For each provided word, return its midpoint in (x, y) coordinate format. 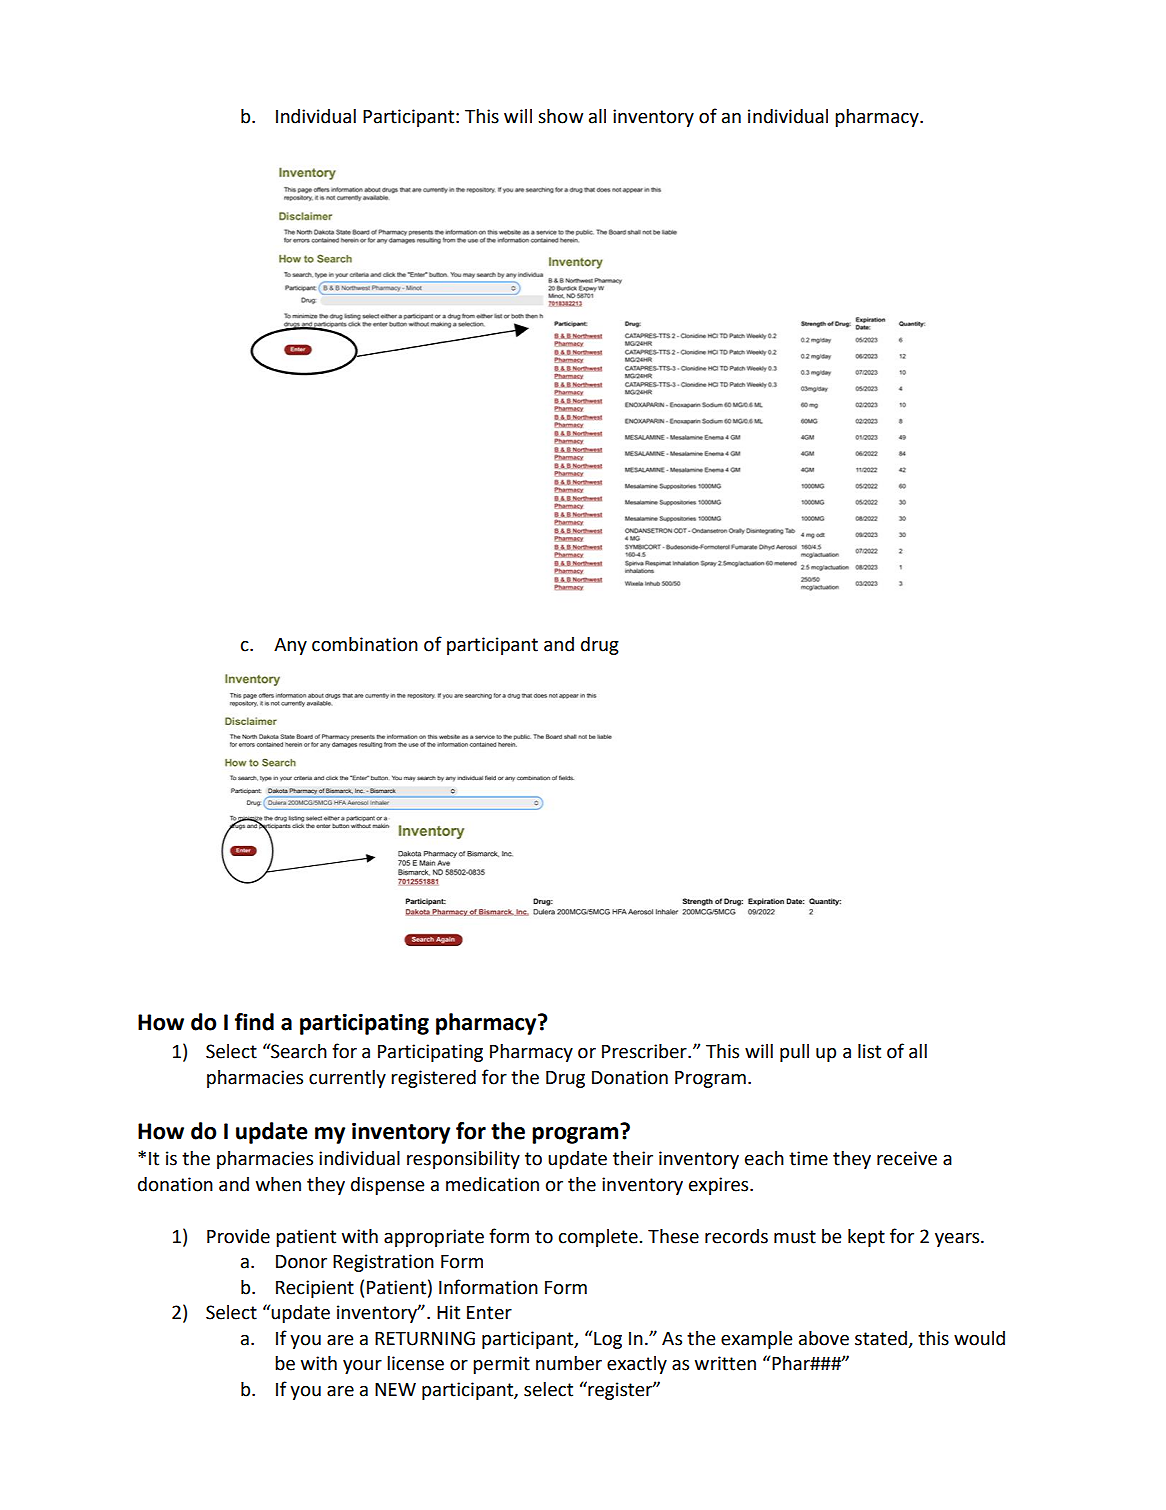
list (869, 1051)
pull (794, 1053)
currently (347, 1079)
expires (720, 1186)
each (764, 1158)
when (278, 1184)
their (633, 1158)
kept (866, 1238)
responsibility (463, 1160)
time (808, 1158)
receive (907, 1158)
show (560, 116)
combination (365, 644)
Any (290, 646)
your (362, 1367)
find (254, 1022)
